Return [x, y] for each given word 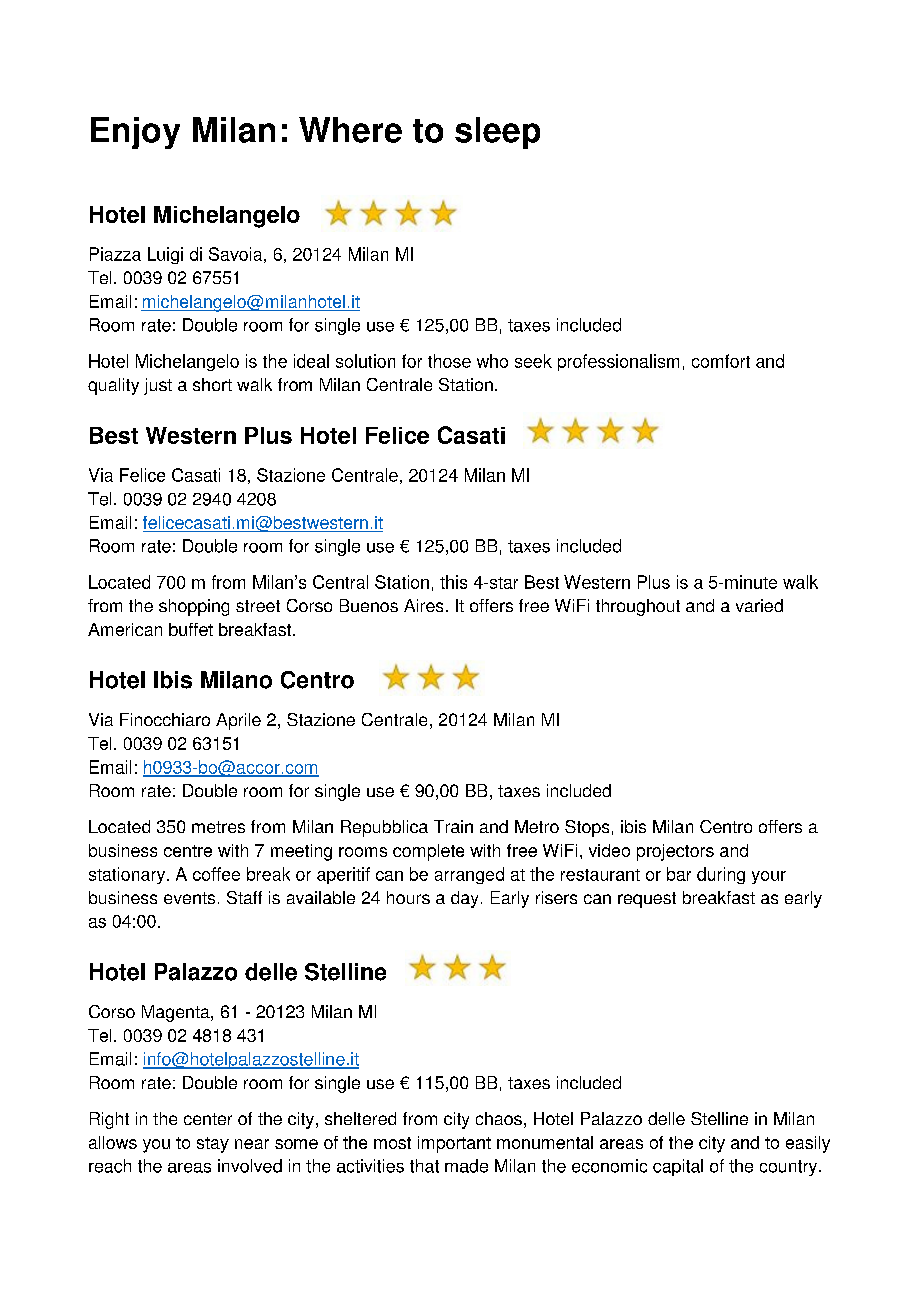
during [721, 875]
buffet [191, 629]
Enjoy [135, 133]
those [449, 361]
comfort [721, 361]
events [189, 898]
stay [213, 1145]
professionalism [618, 362]
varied [759, 605]
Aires [423, 605]
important [454, 1144]
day [464, 899]
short [212, 384]
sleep [497, 133]
